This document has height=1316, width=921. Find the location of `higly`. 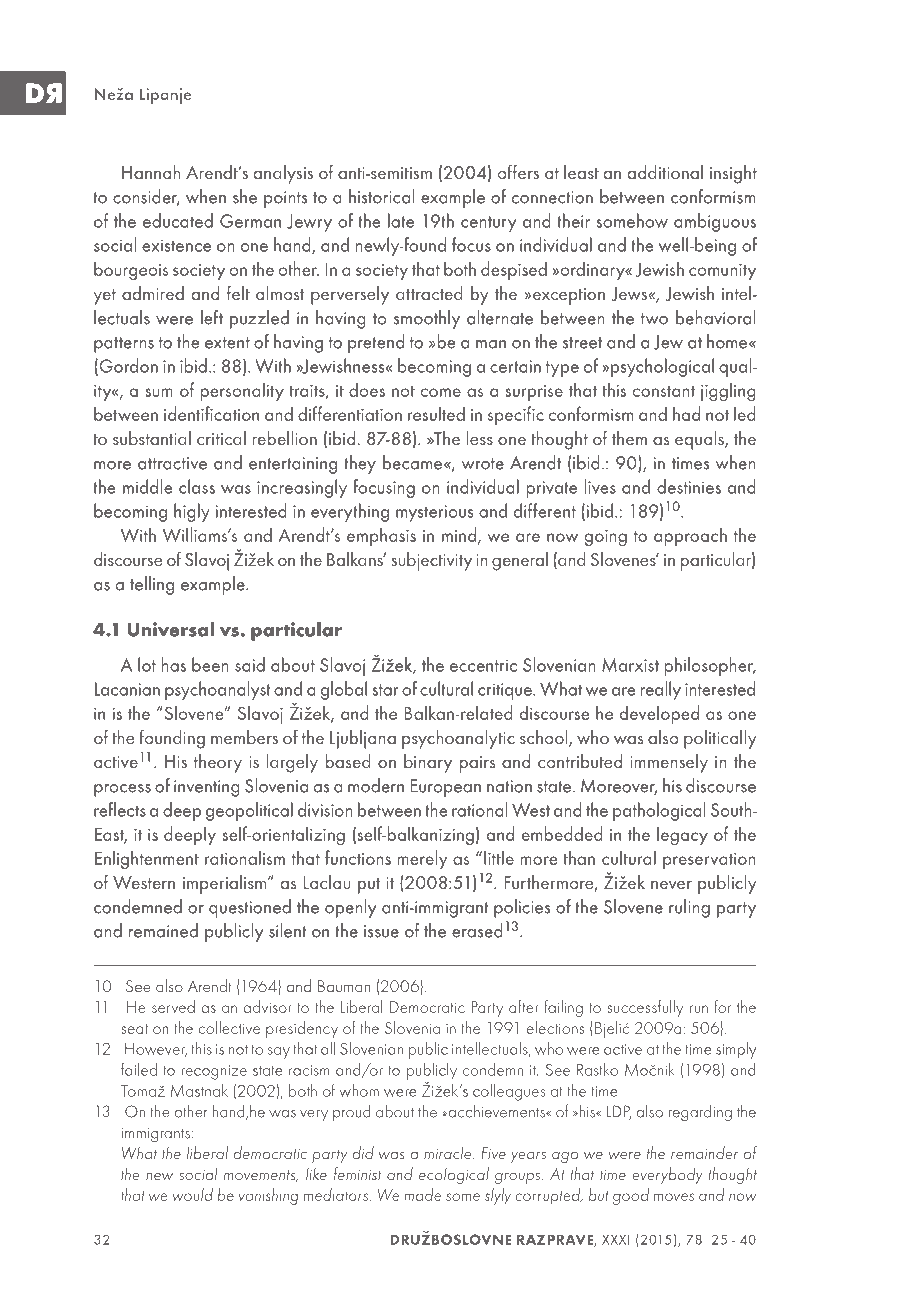

higly is located at coordinates (192, 512).
